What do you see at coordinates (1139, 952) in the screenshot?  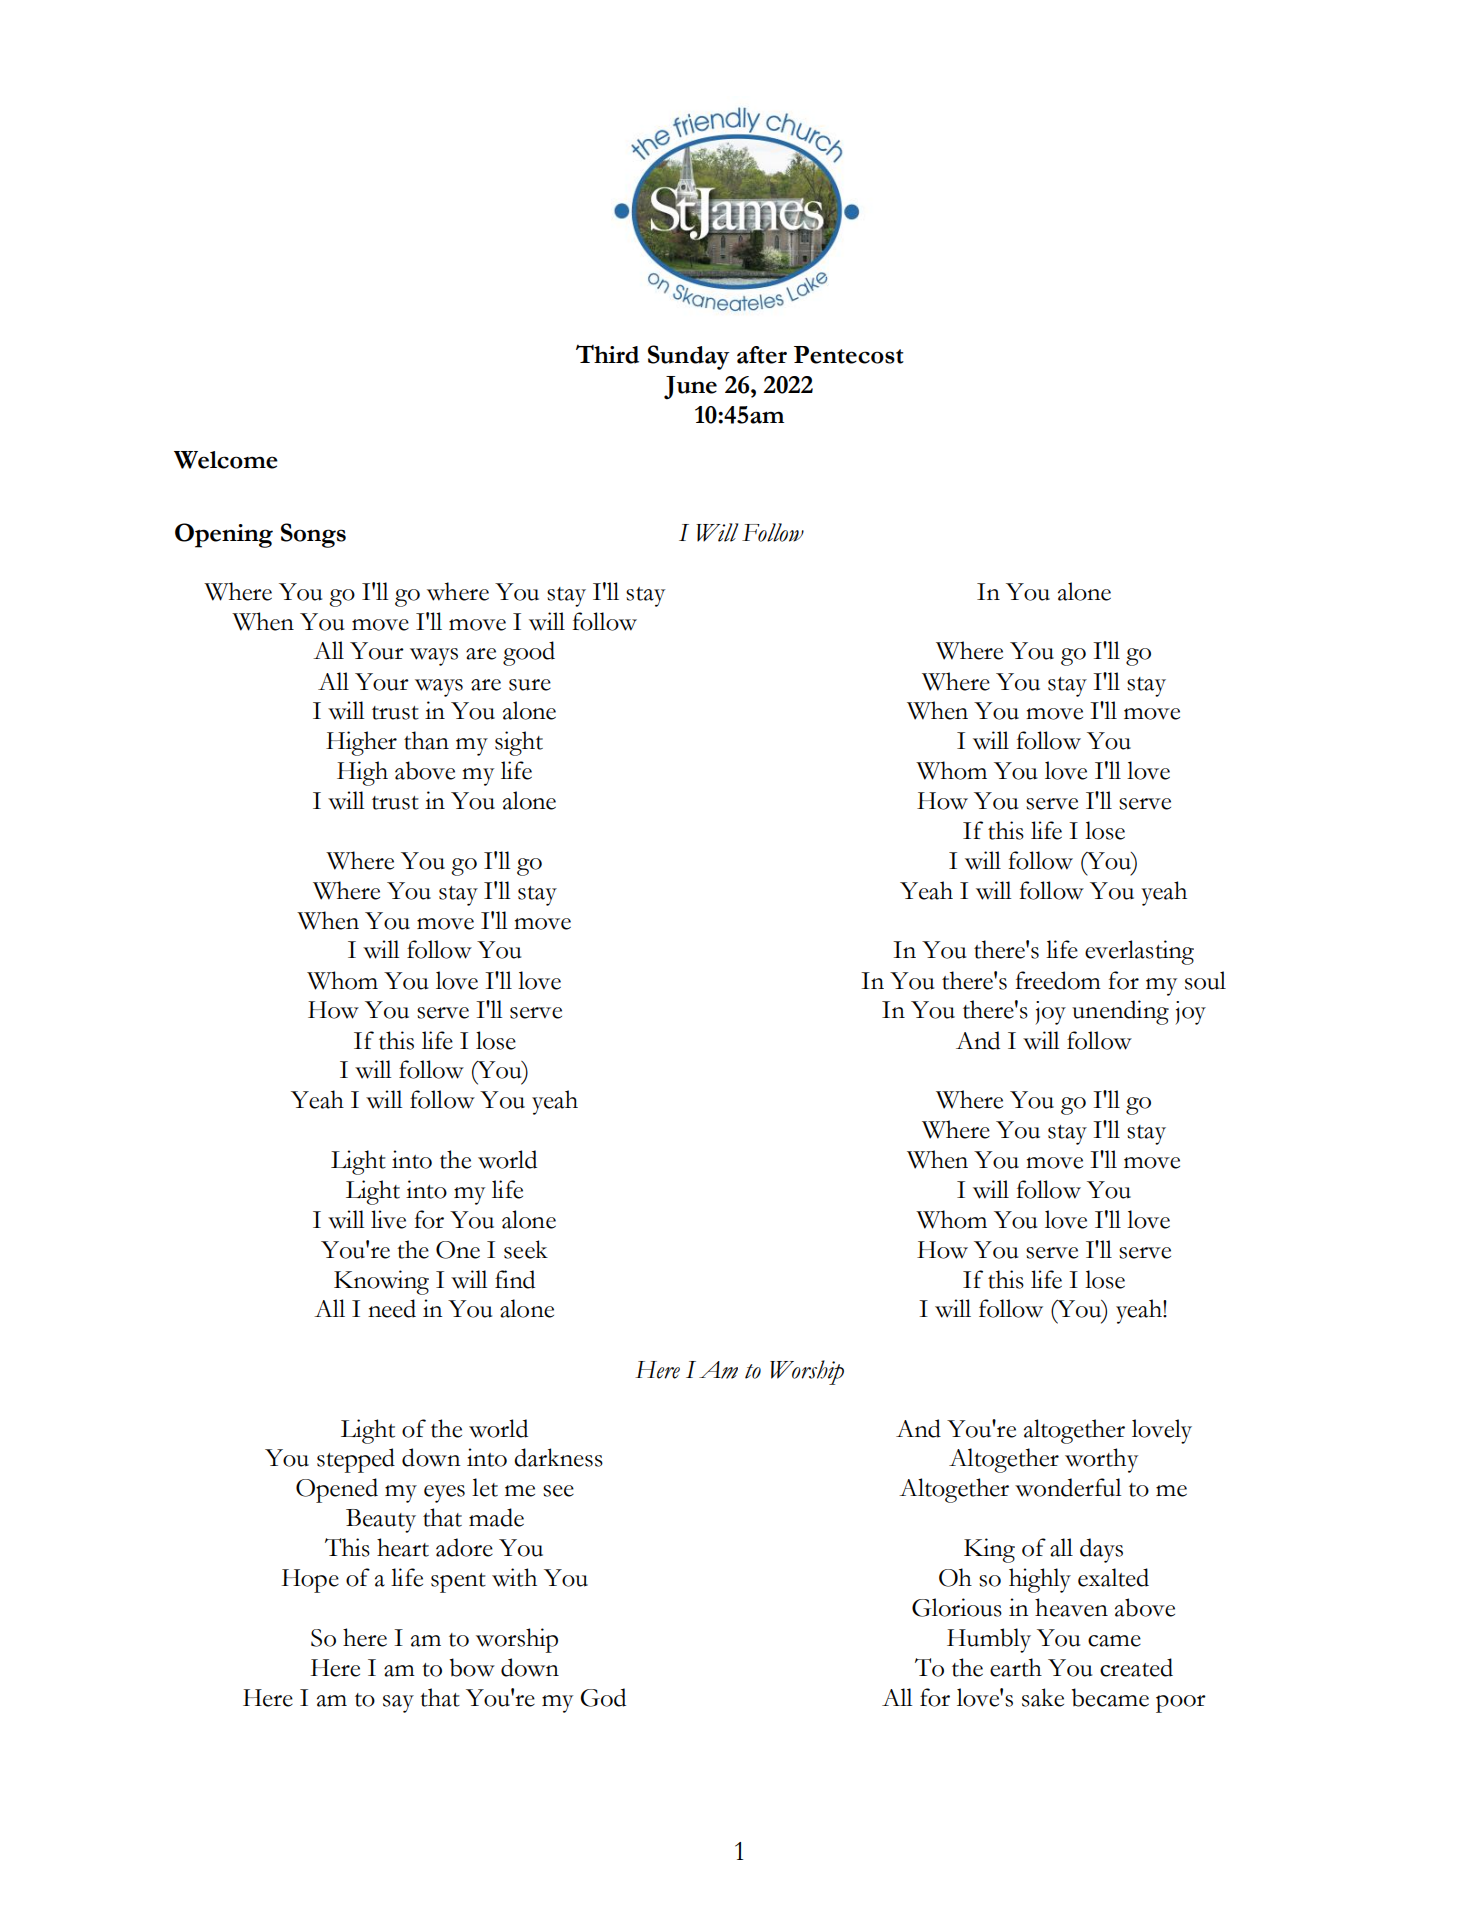 I see `everlasting` at bounding box center [1139, 952].
